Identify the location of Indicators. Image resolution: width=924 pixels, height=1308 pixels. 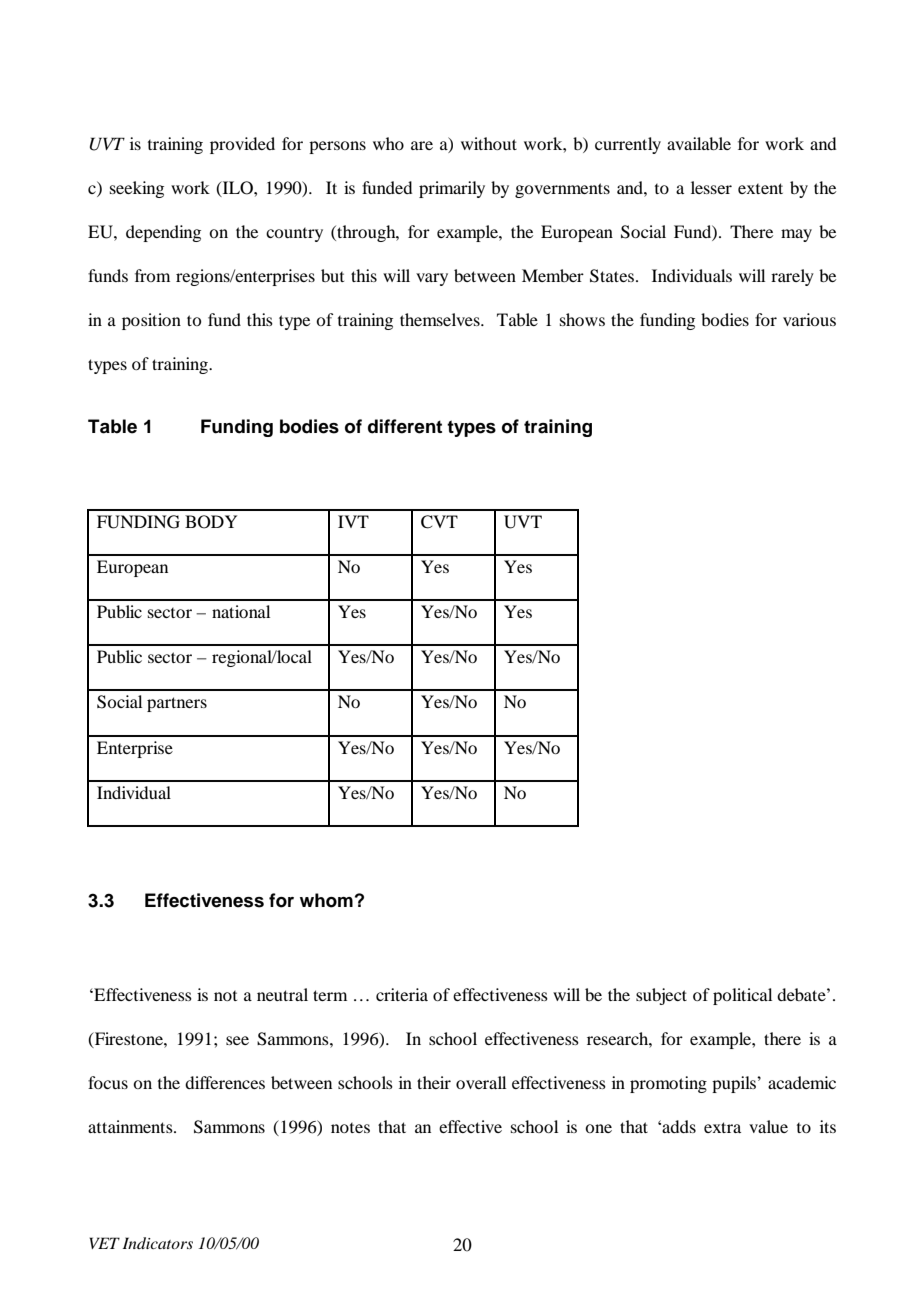
(158, 1243).
